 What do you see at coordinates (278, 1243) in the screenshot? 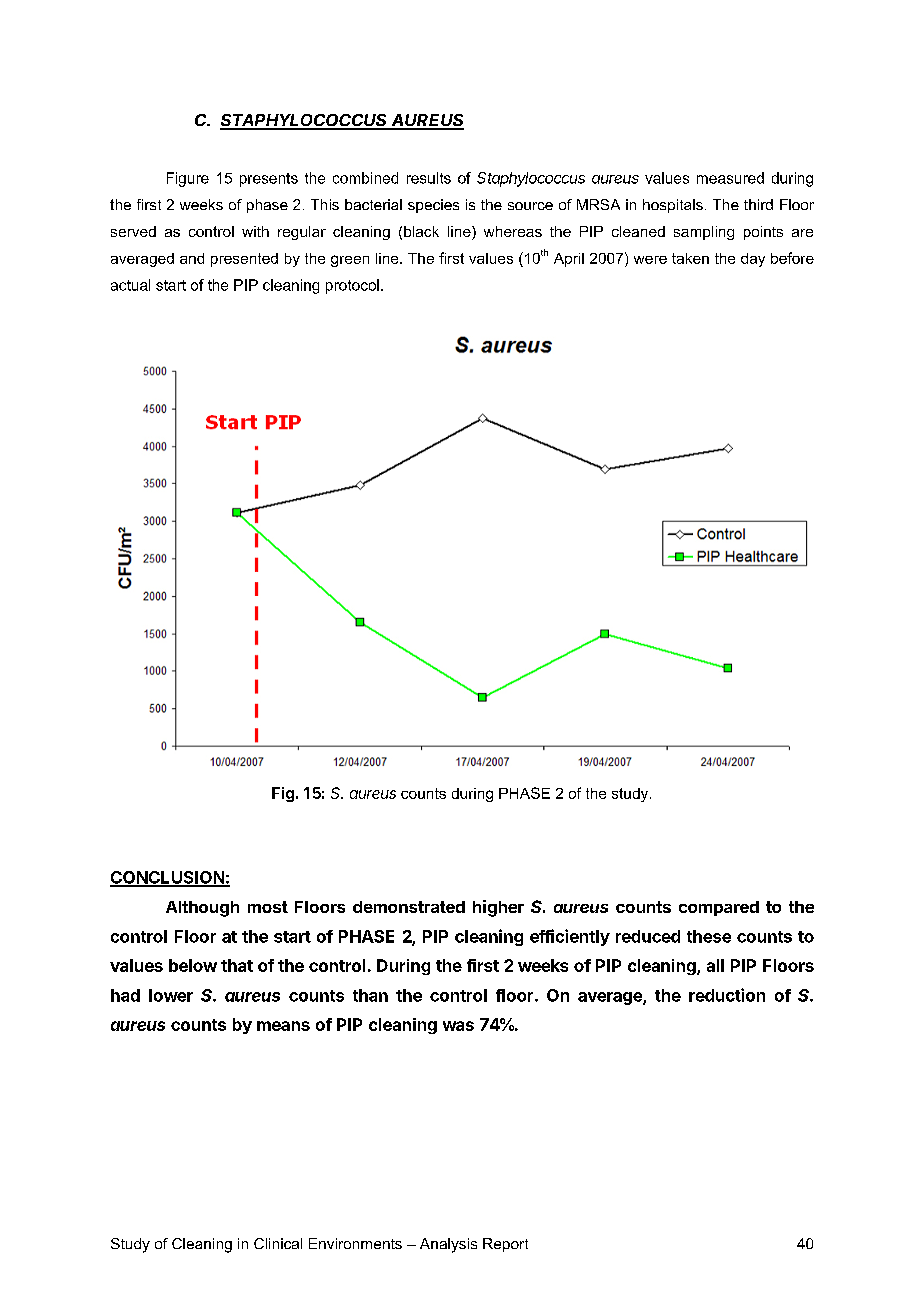
I see `Clinical` at bounding box center [278, 1243].
